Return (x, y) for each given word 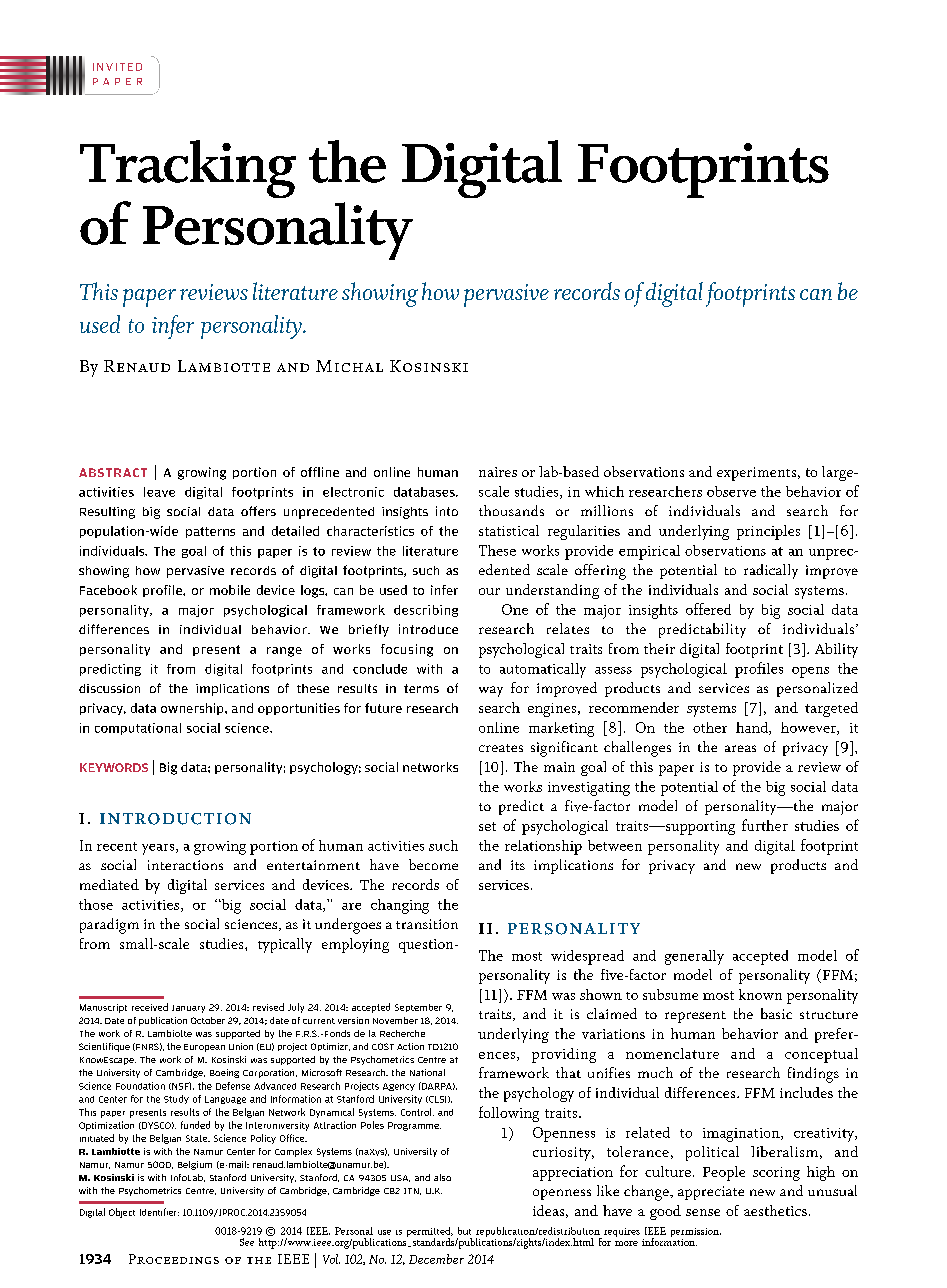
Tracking (188, 169)
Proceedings (174, 1259)
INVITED (117, 67)
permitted (430, 1233)
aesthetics (775, 1210)
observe (731, 491)
